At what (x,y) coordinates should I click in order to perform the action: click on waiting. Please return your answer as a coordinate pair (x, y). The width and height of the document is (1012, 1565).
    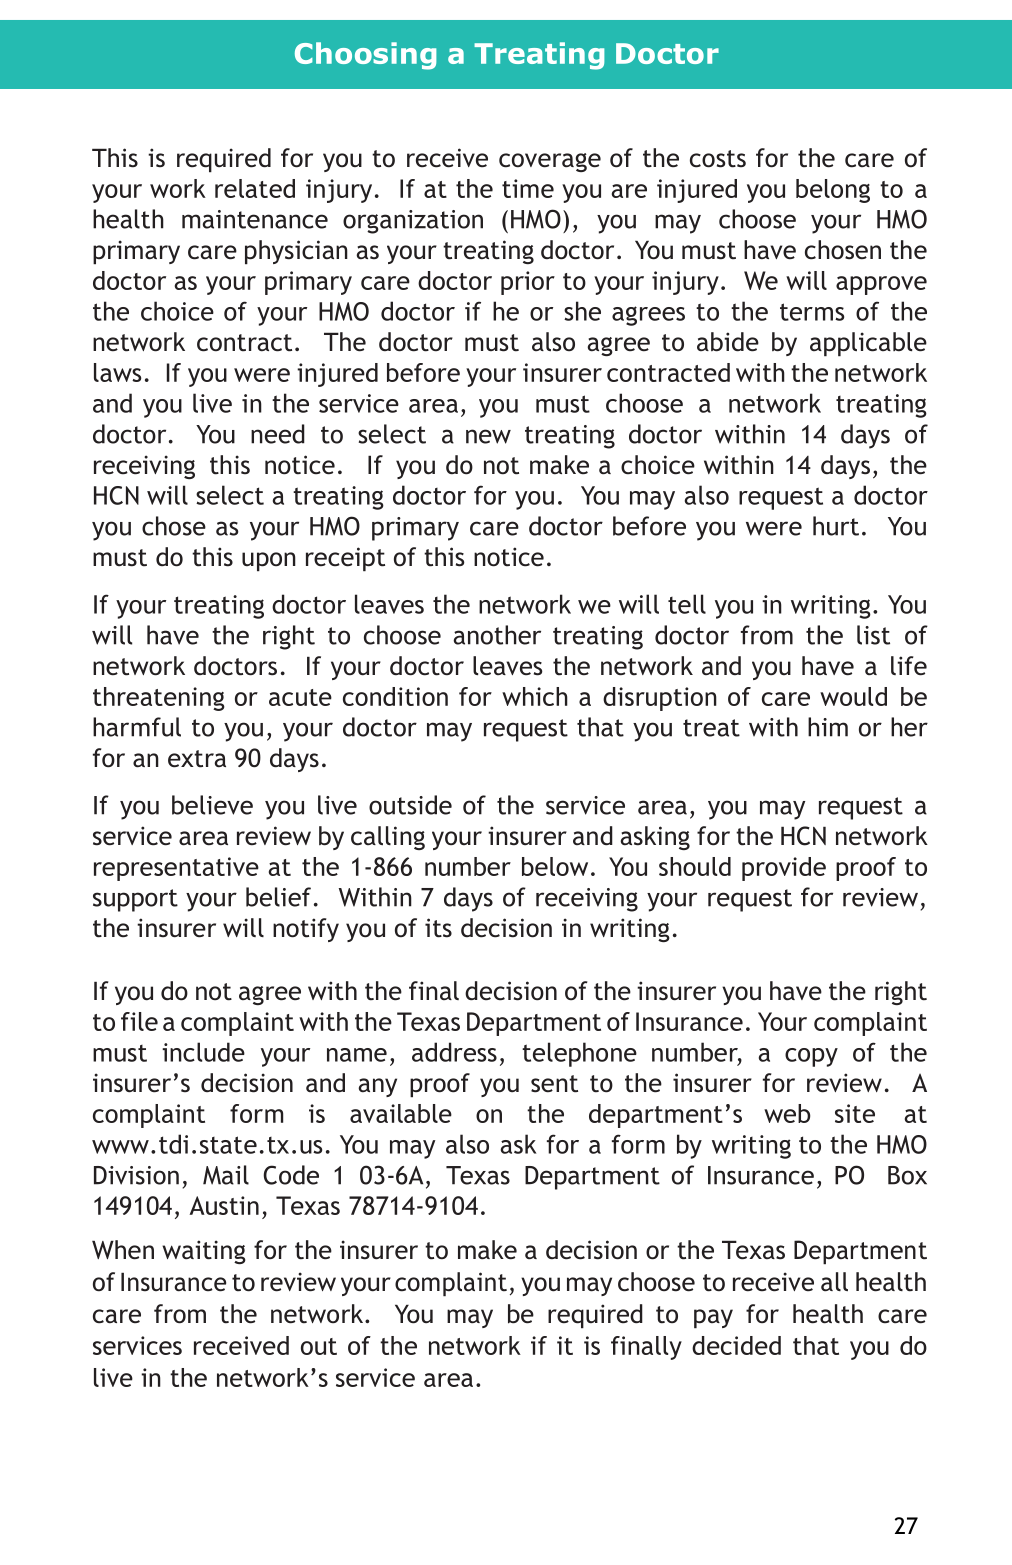
    Looking at the image, I should click on (204, 1252).
